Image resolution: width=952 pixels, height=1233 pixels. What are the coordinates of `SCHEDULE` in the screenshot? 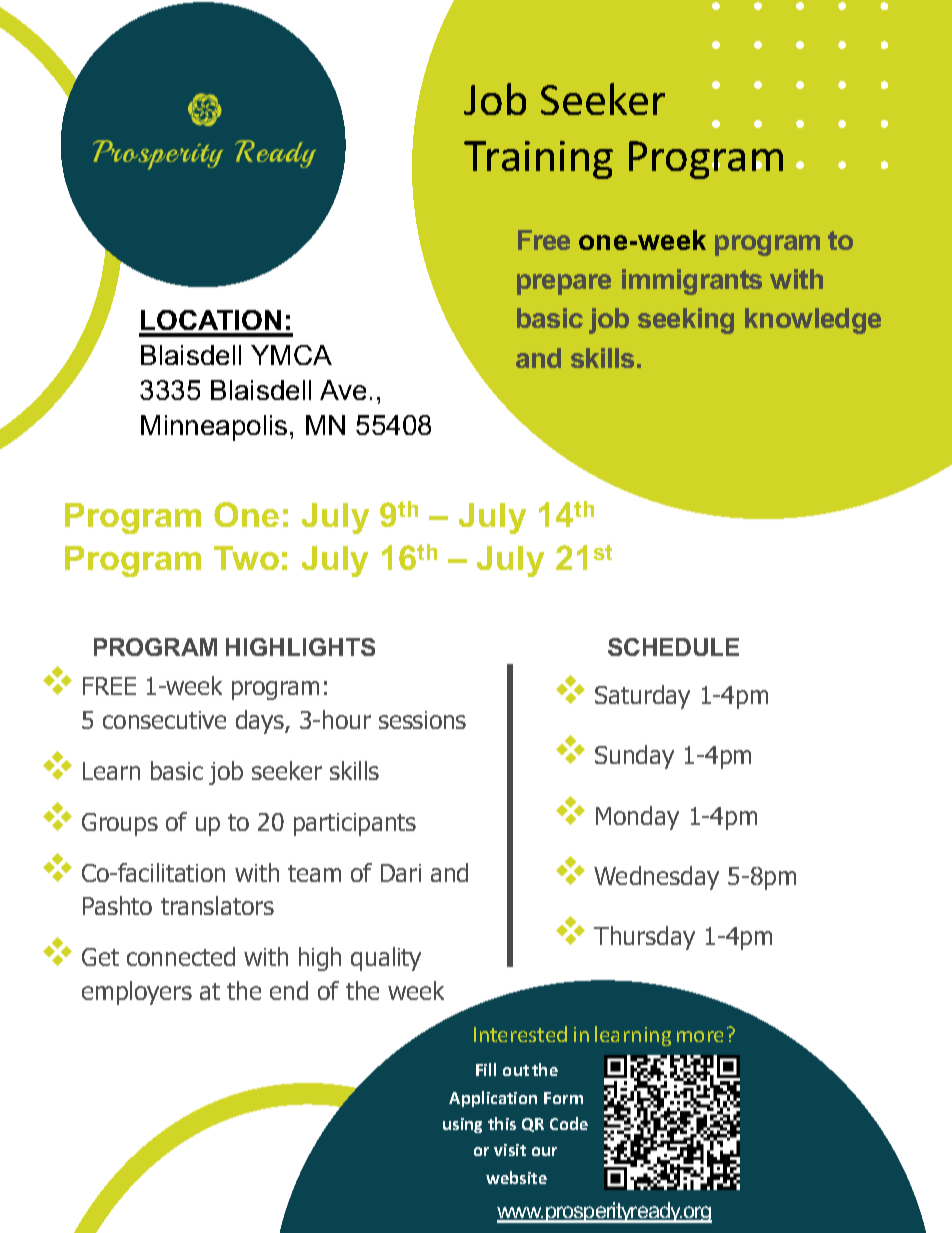 It's located at (673, 647).
